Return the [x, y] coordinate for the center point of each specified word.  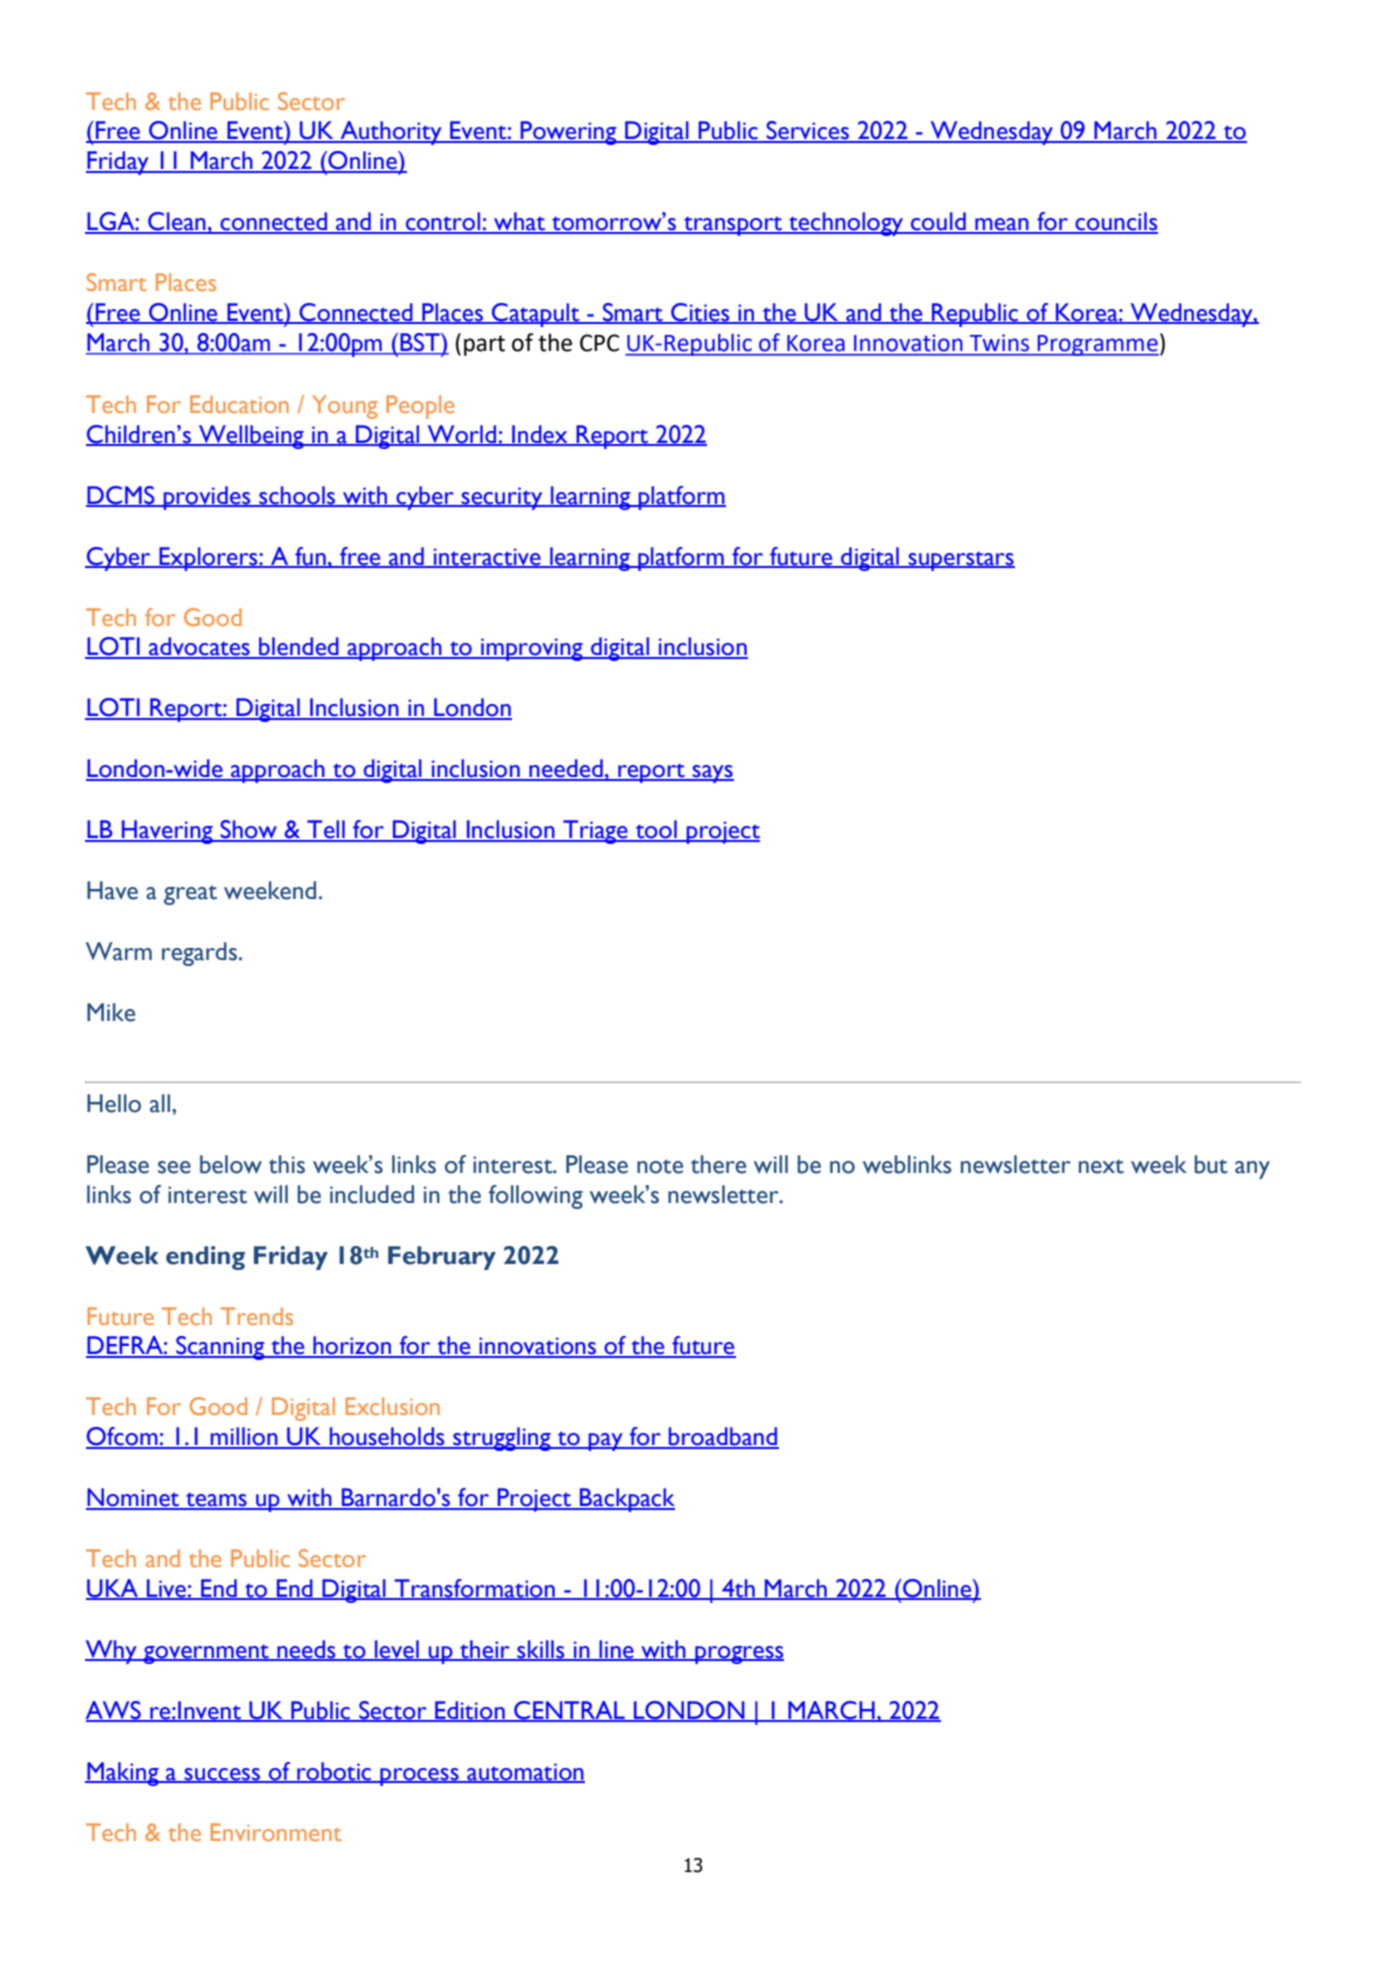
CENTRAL [569, 1711]
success [222, 1775]
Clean [177, 222]
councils [1115, 222]
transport [733, 226]
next [1101, 1166]
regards [199, 954]
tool [656, 830]
